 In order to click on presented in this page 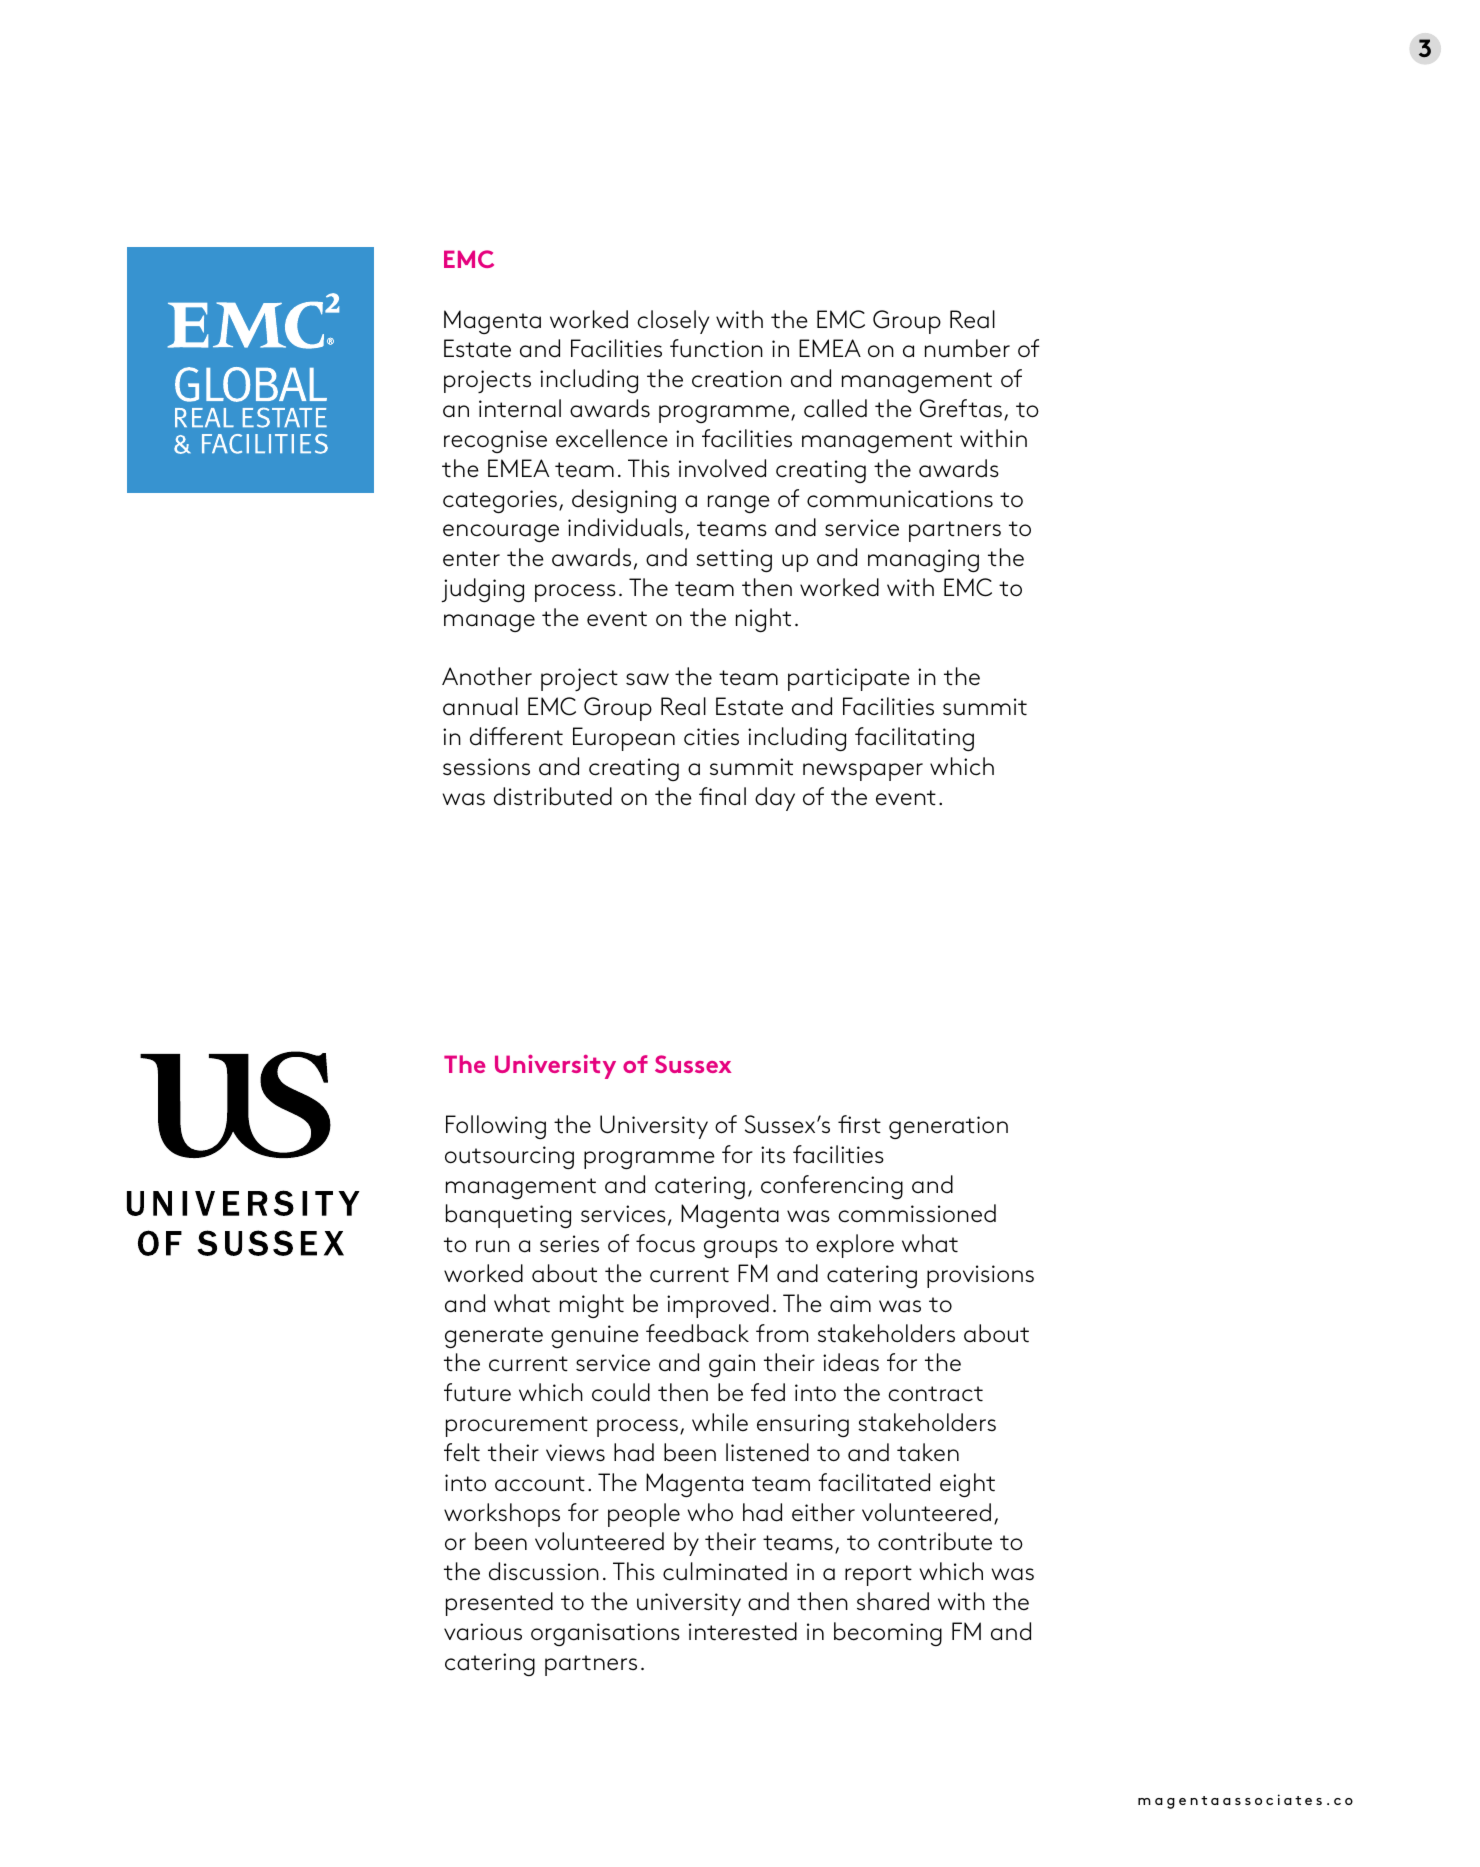, I will do `click(499, 1604)`.
